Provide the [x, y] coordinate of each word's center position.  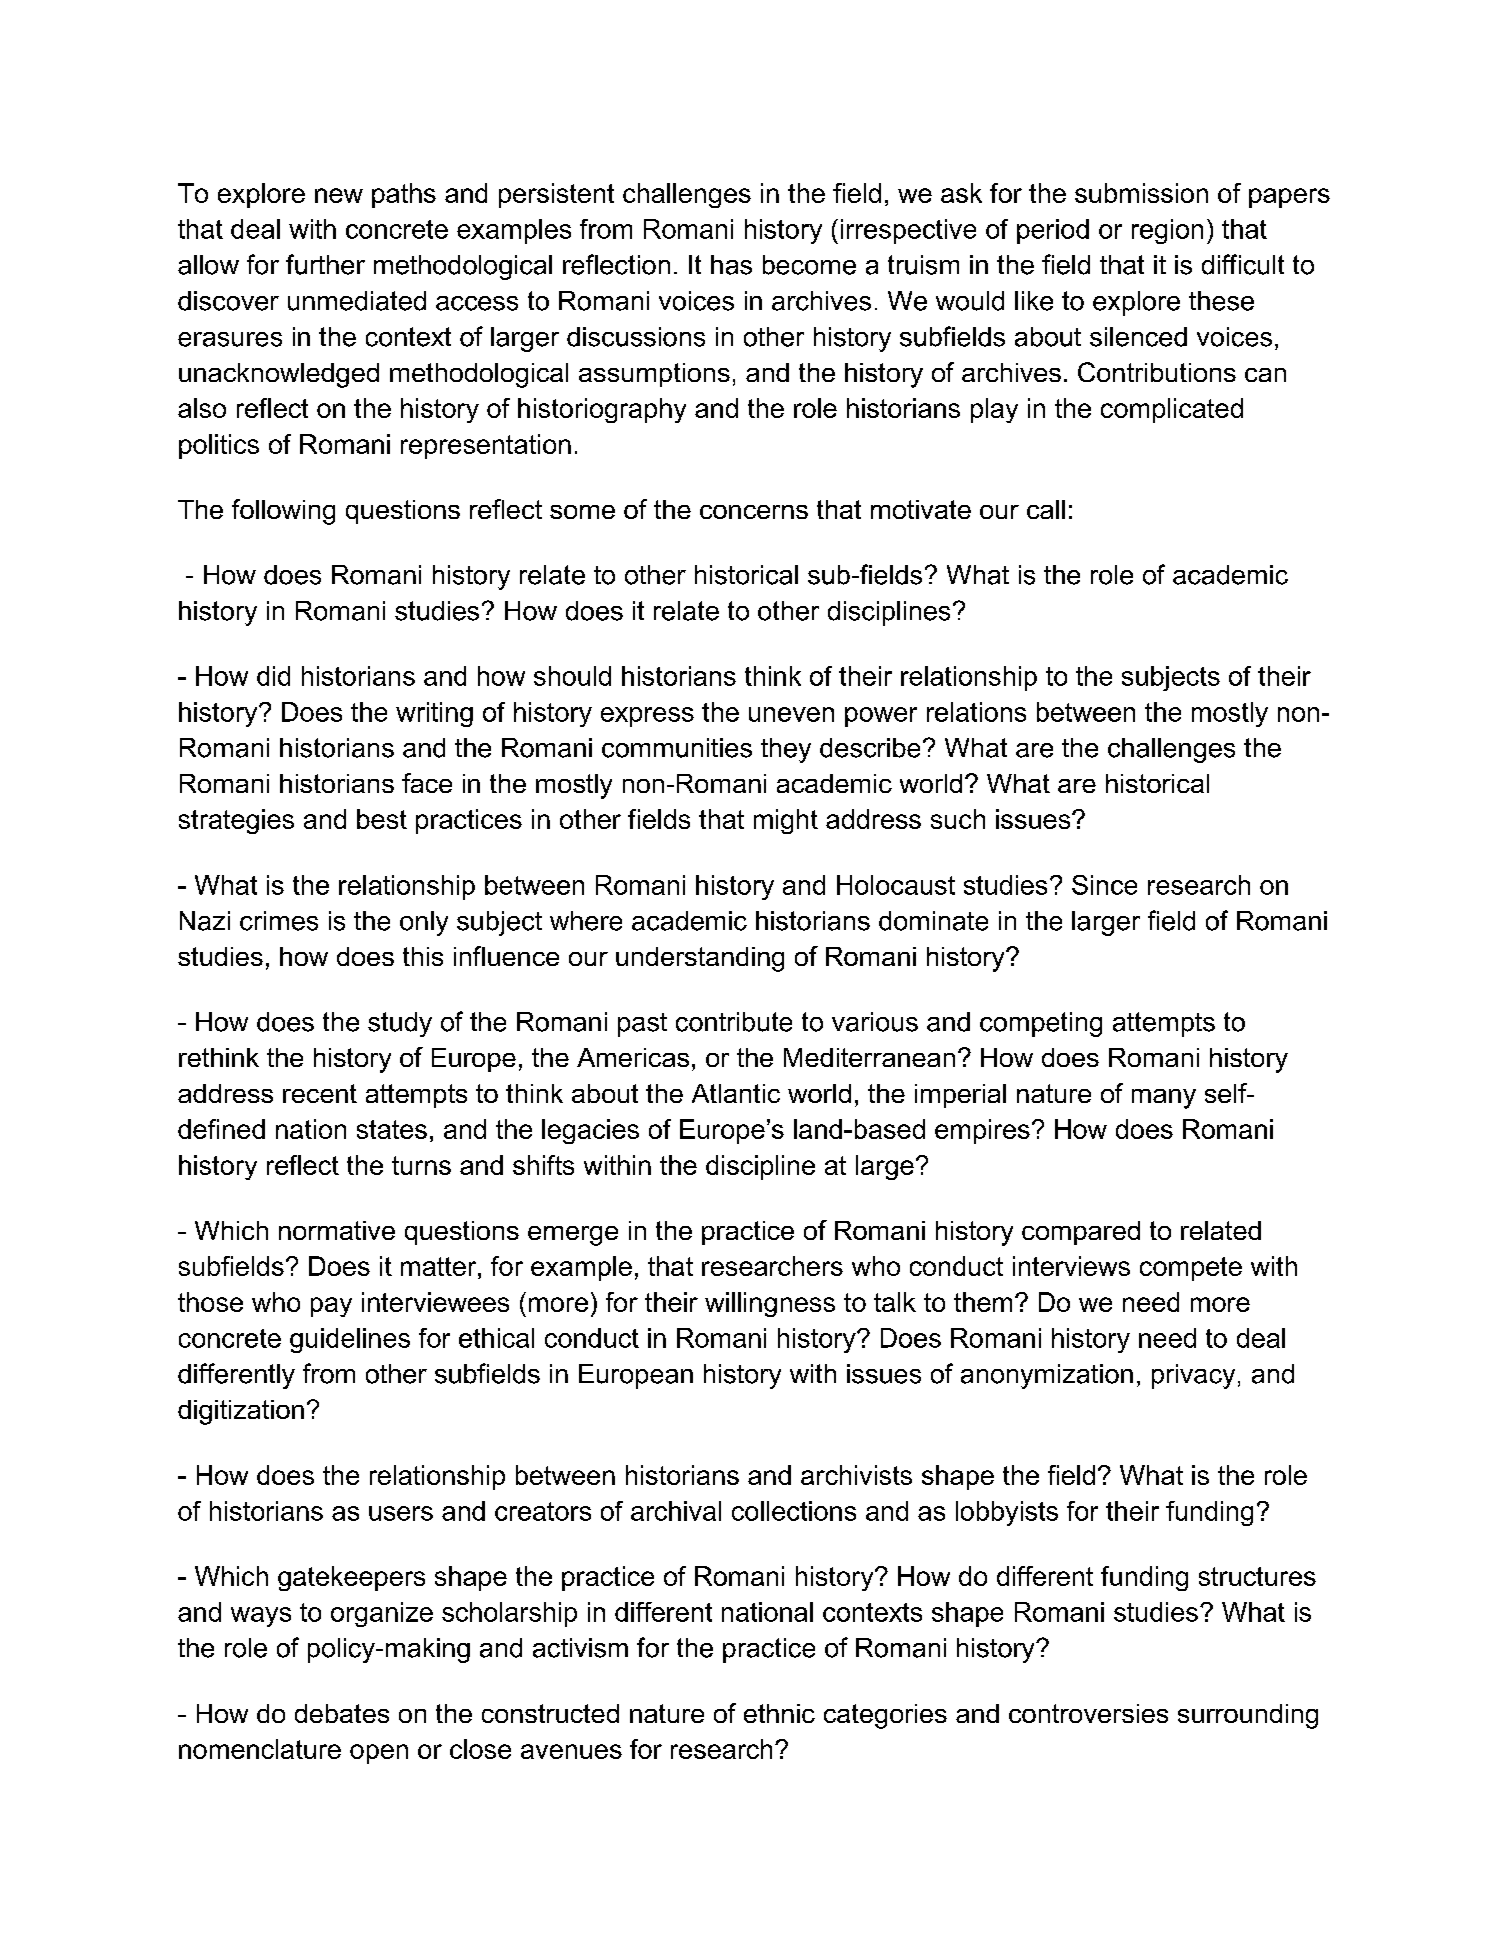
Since [1104, 885]
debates [342, 1713]
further [325, 264]
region [1167, 231]
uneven [791, 714]
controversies [1088, 1713]
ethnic [779, 1713]
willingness [770, 1304]
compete [1191, 1269]
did [273, 676]
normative [337, 1230]
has [731, 265]
